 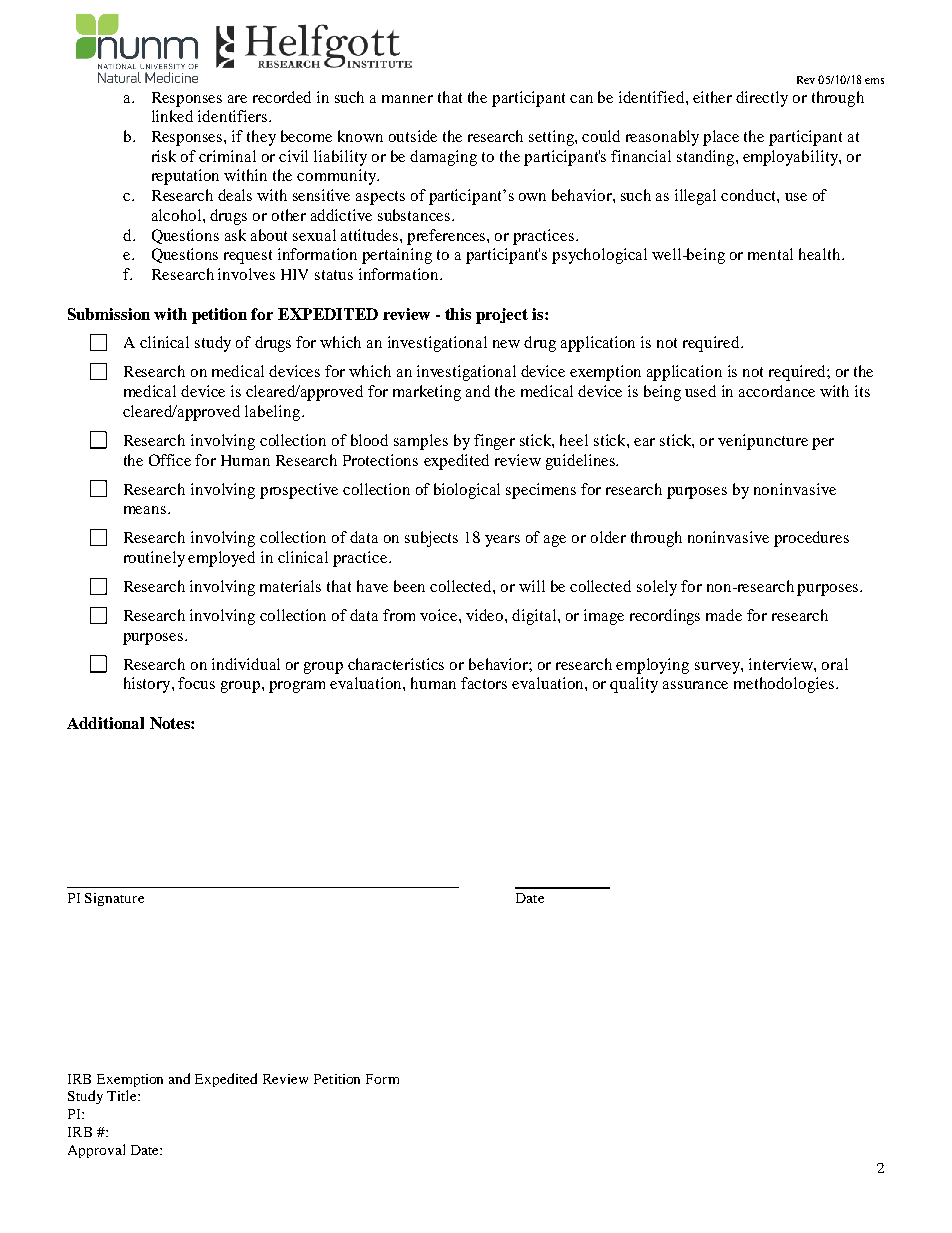 What do you see at coordinates (785, 685) in the image?
I see `methodologies` at bounding box center [785, 685].
